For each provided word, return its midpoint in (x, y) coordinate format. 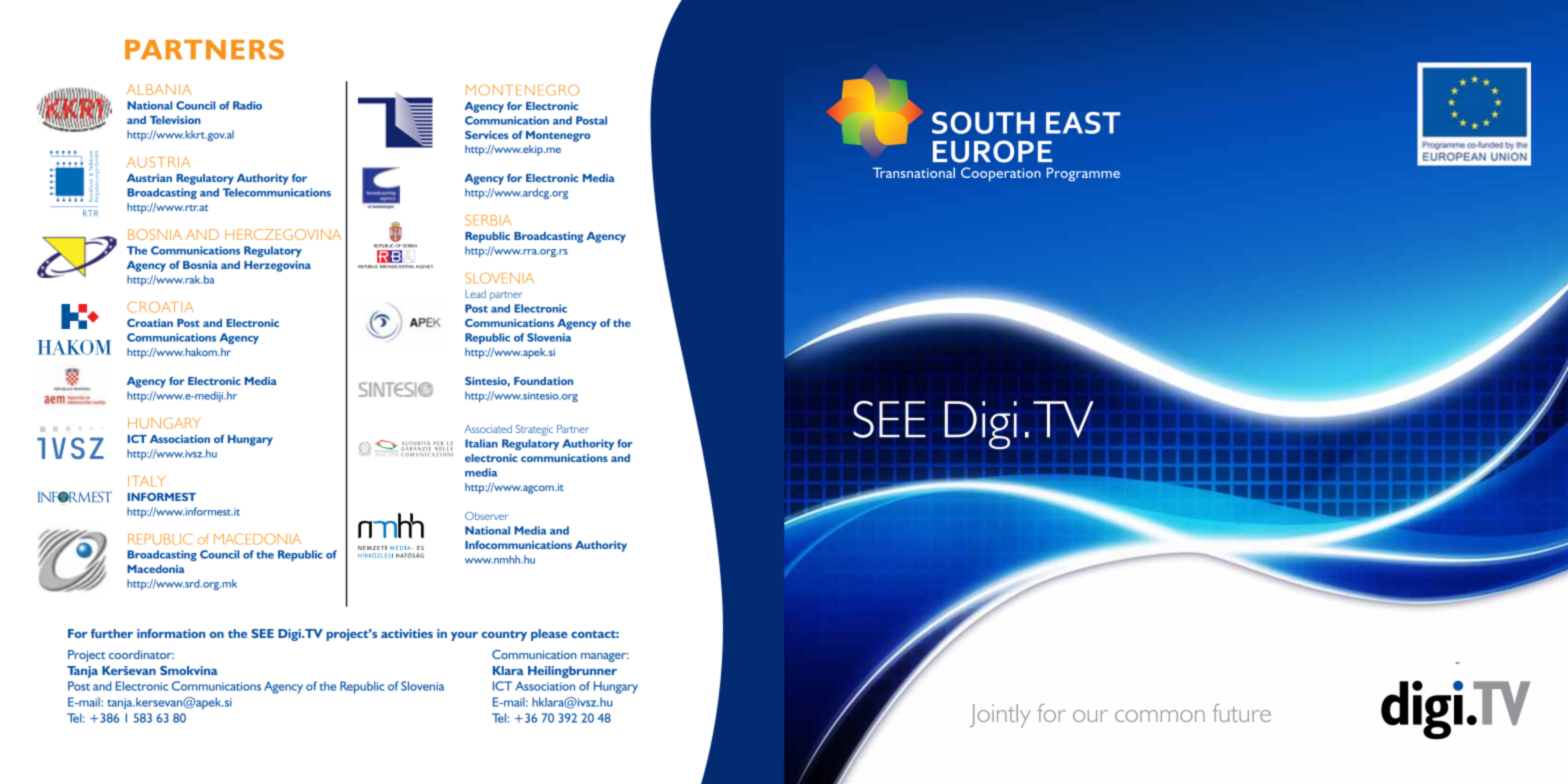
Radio (247, 105)
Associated (488, 429)
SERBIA (488, 220)
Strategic (534, 430)
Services (487, 135)
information (171, 633)
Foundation (543, 381)
